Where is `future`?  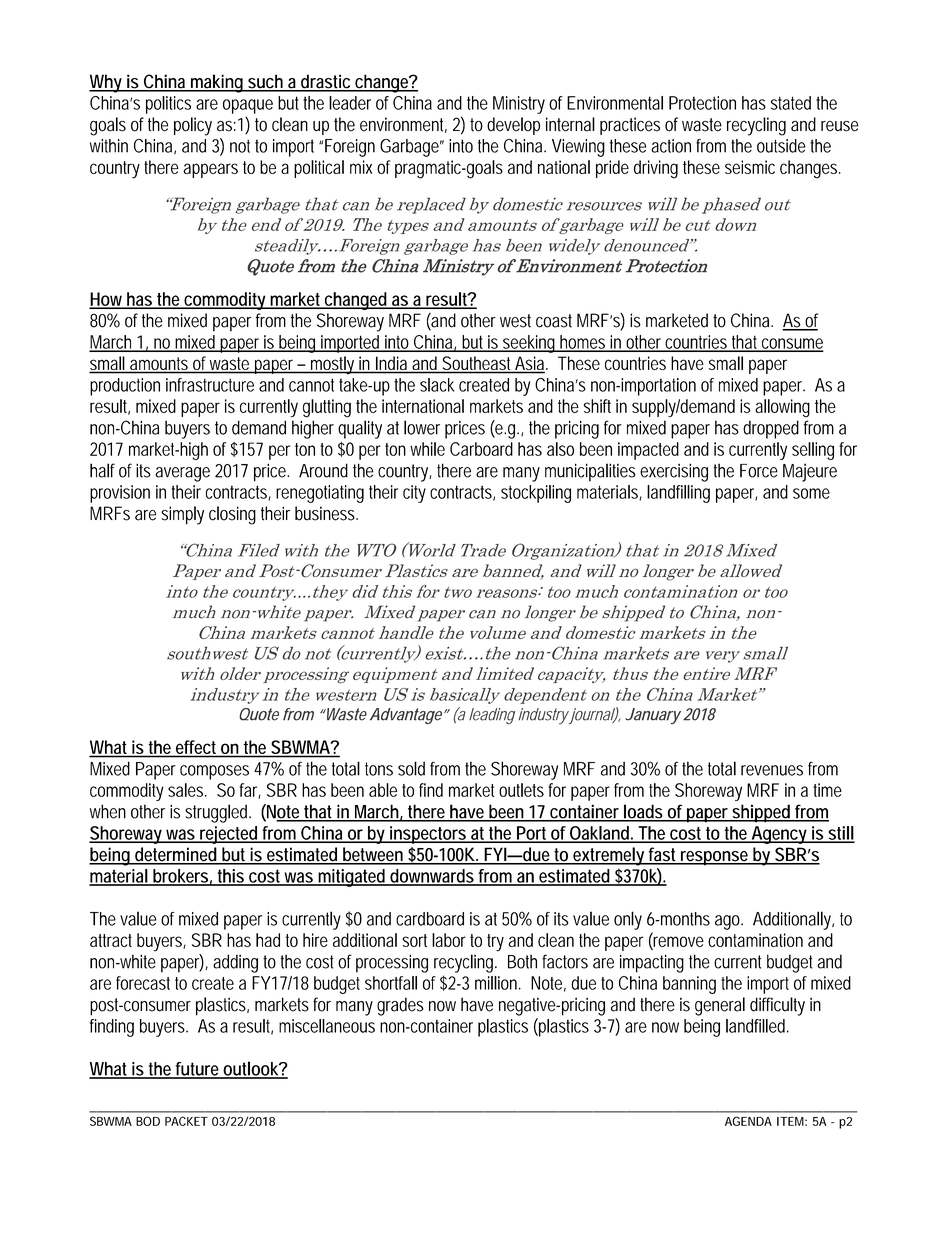 future is located at coordinates (197, 1070).
